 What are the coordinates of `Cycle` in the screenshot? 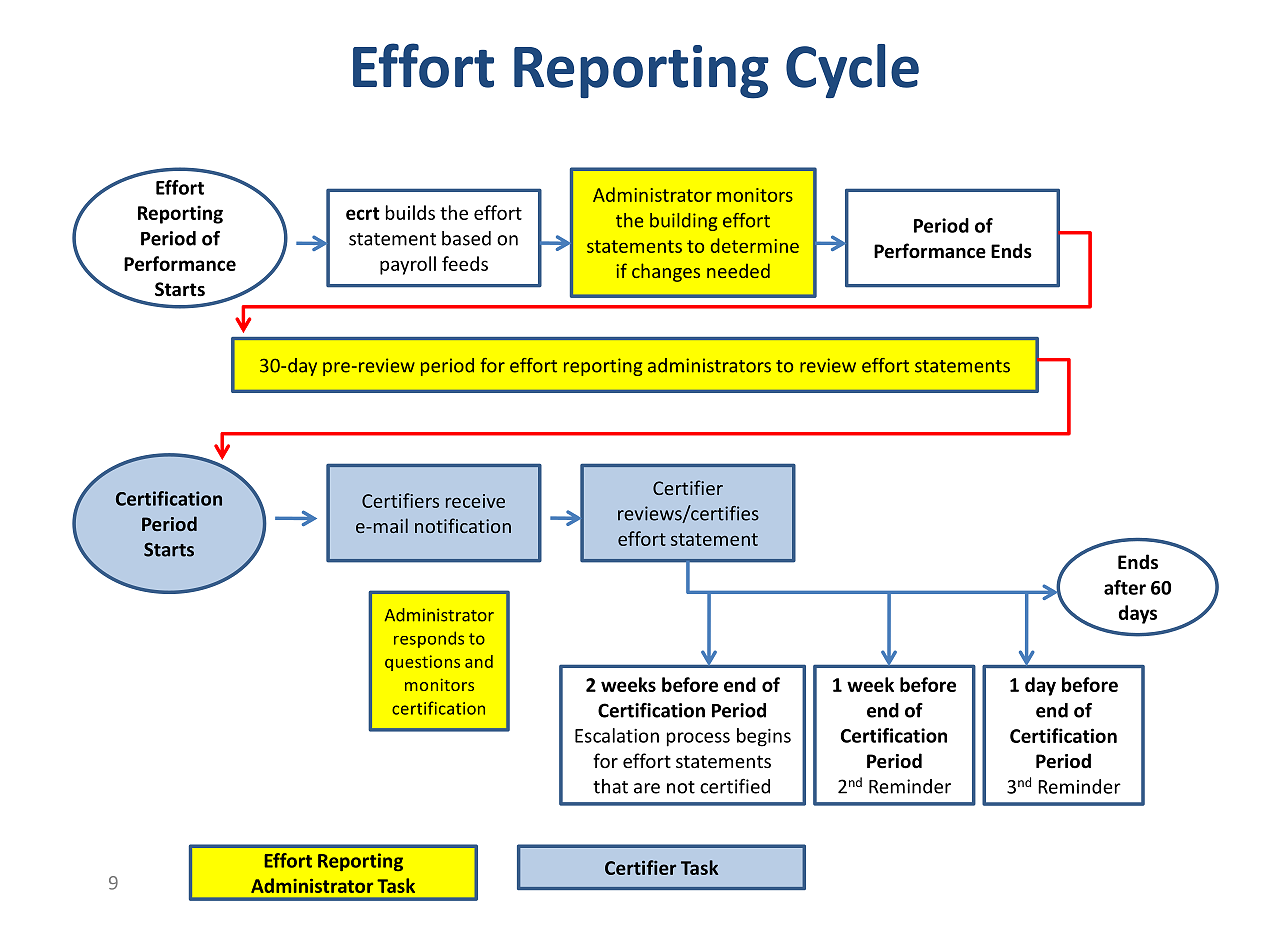 It's located at (852, 71).
